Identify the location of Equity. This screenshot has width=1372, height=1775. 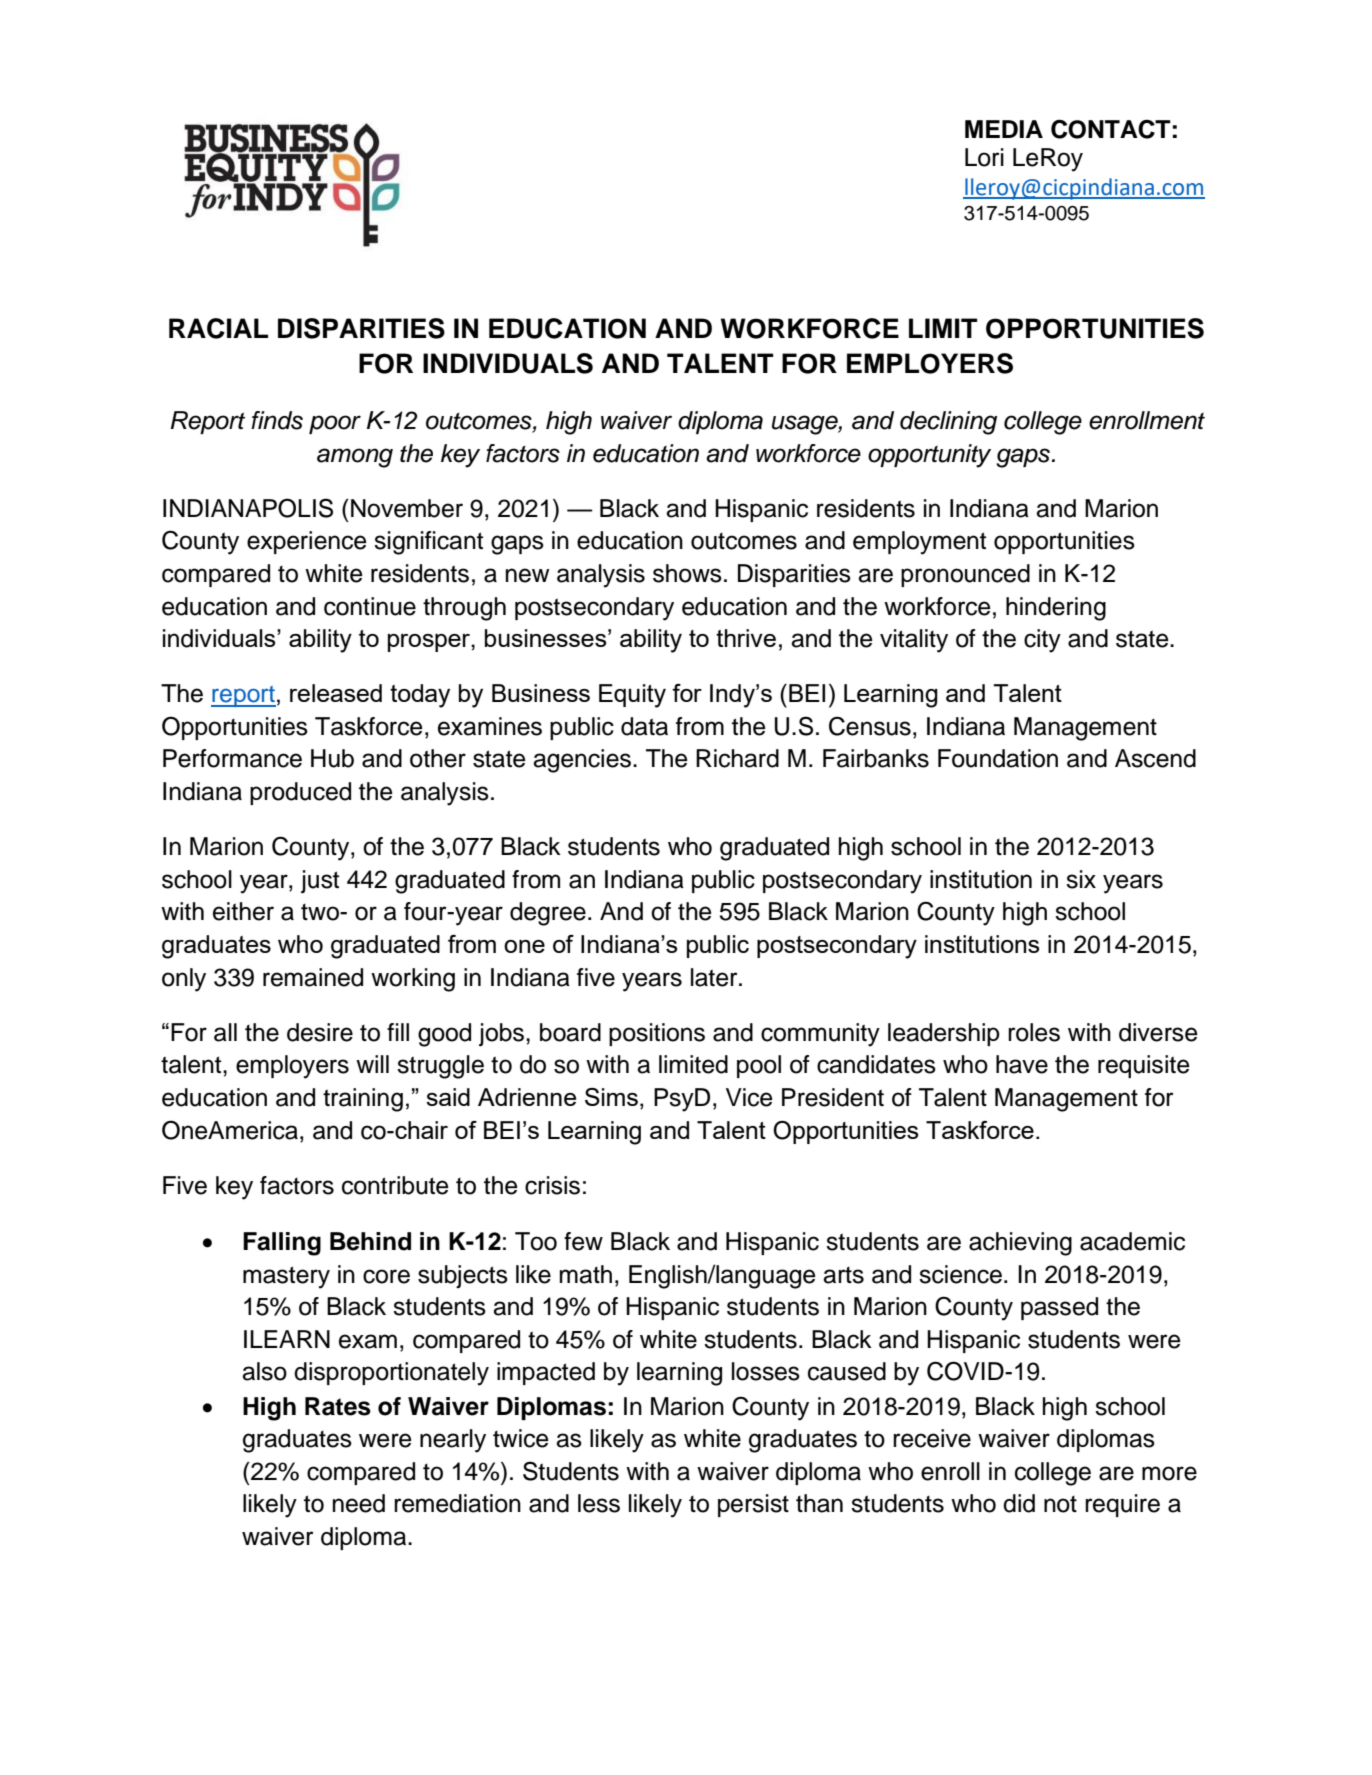
(632, 696).
